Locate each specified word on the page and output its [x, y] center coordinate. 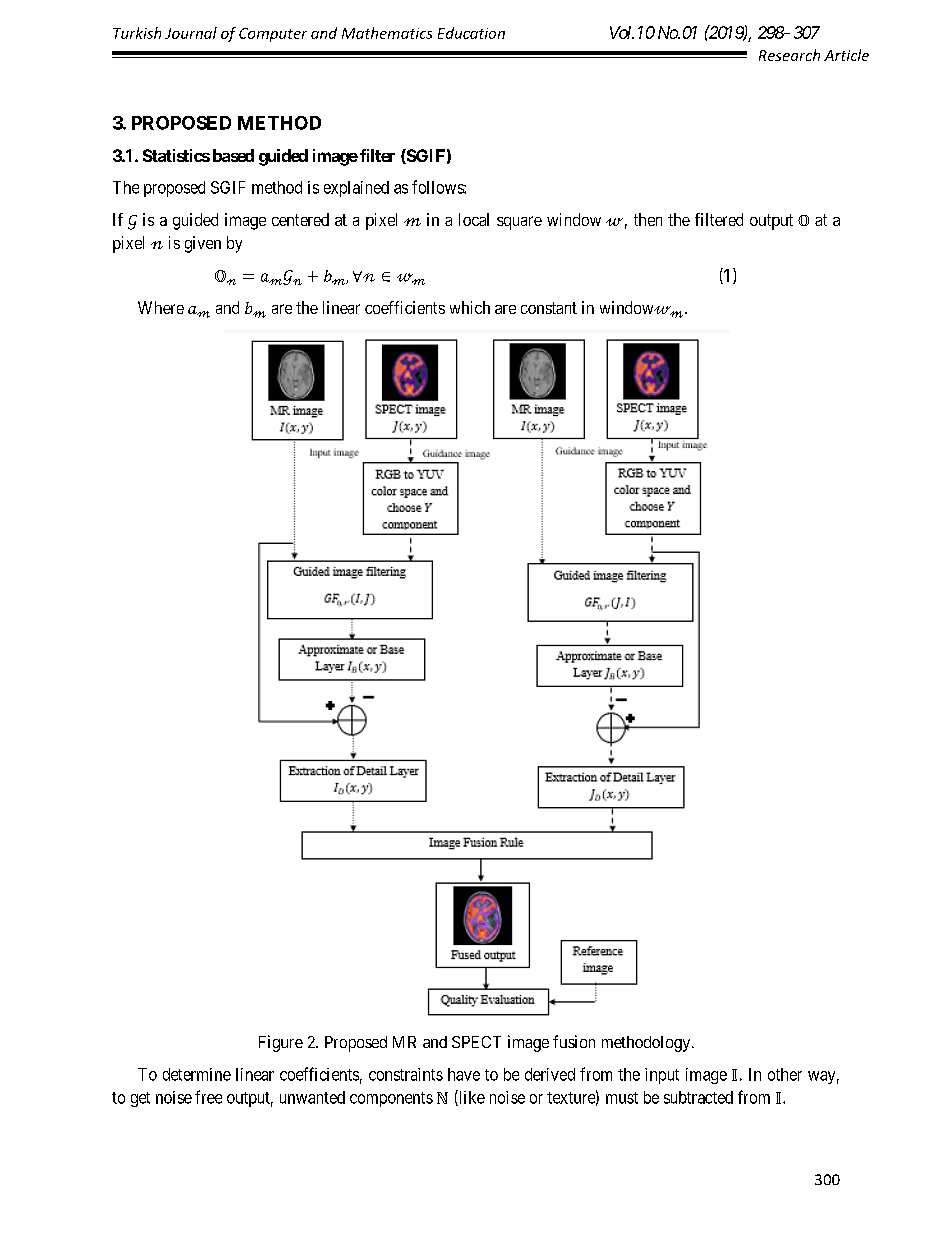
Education [471, 33]
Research [789, 55]
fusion [574, 1041]
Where [161, 307]
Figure [281, 1043]
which [470, 307]
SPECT [476, 1042]
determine [197, 1074]
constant [549, 308]
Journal [191, 33]
